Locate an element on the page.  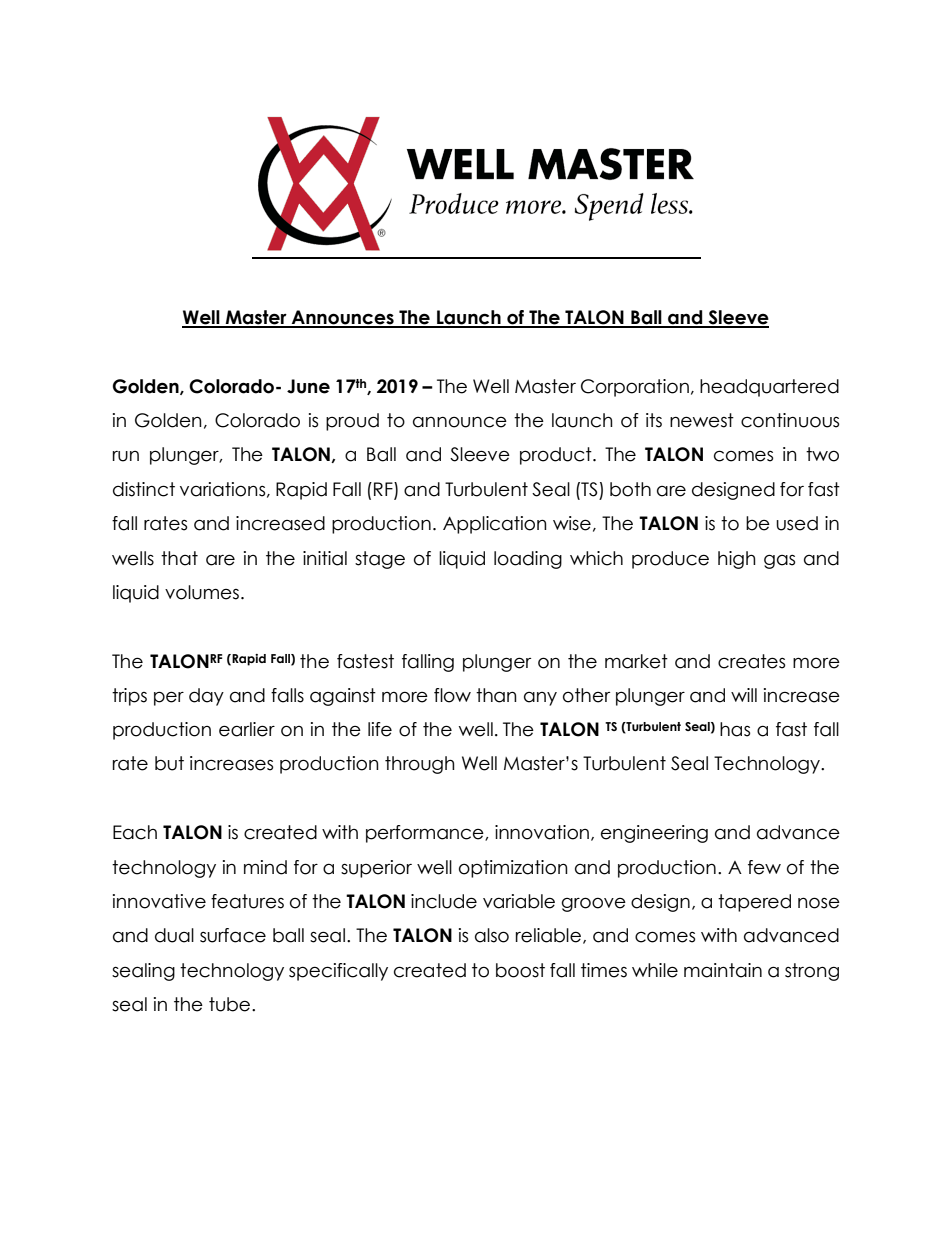
will is located at coordinates (744, 695).
